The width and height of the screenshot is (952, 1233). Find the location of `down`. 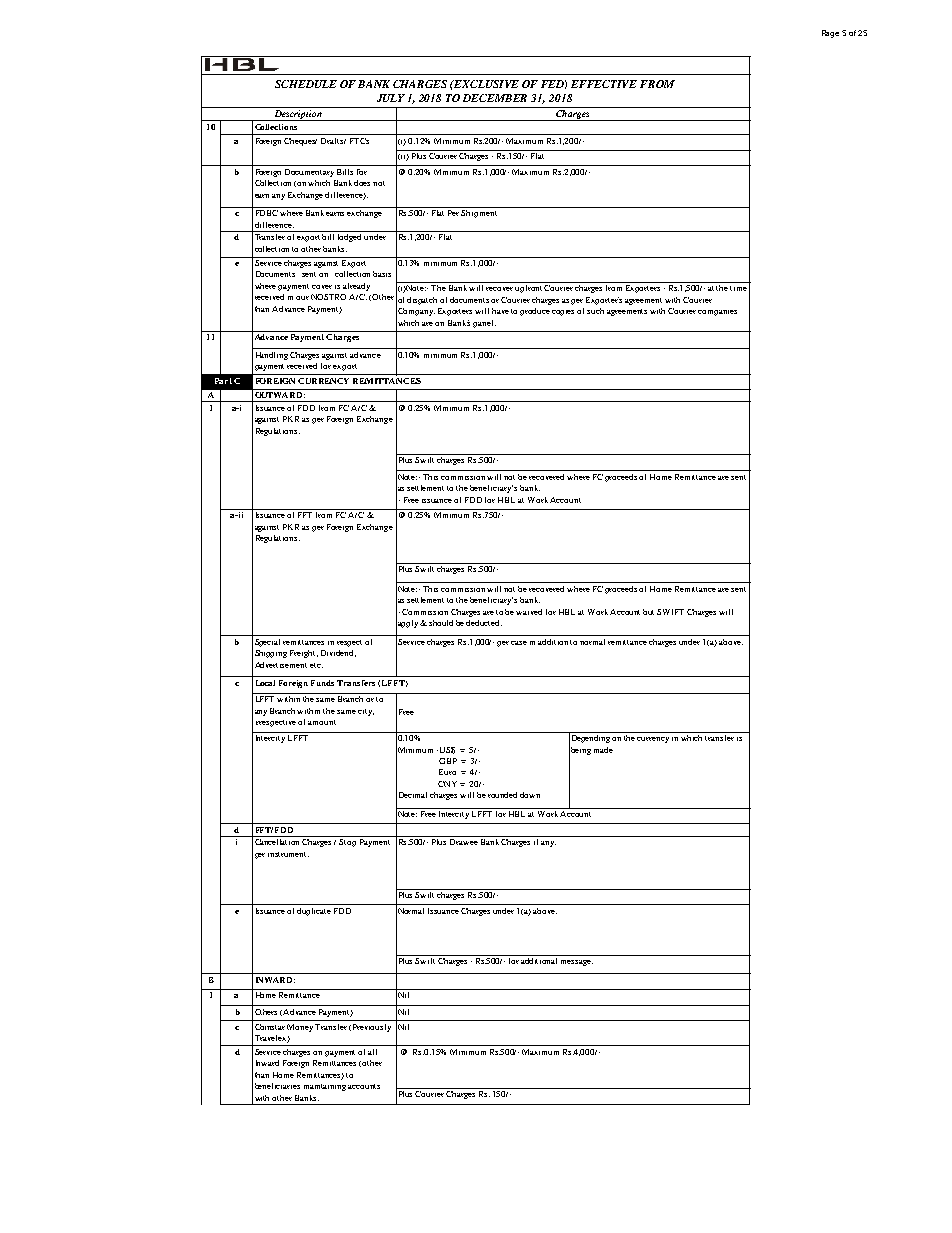

down is located at coordinates (530, 795).
